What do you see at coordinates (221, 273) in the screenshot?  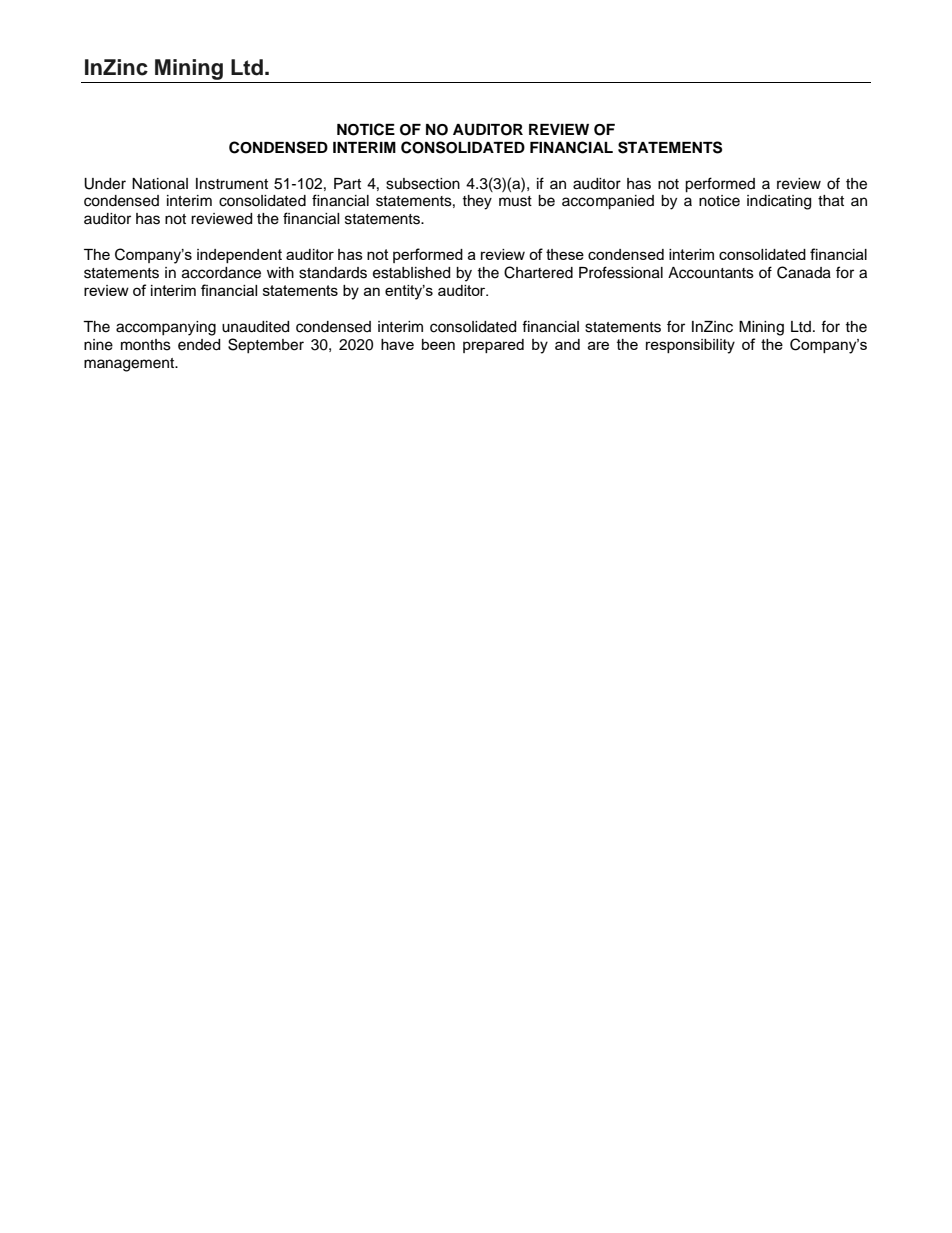 I see `accordance` at bounding box center [221, 273].
